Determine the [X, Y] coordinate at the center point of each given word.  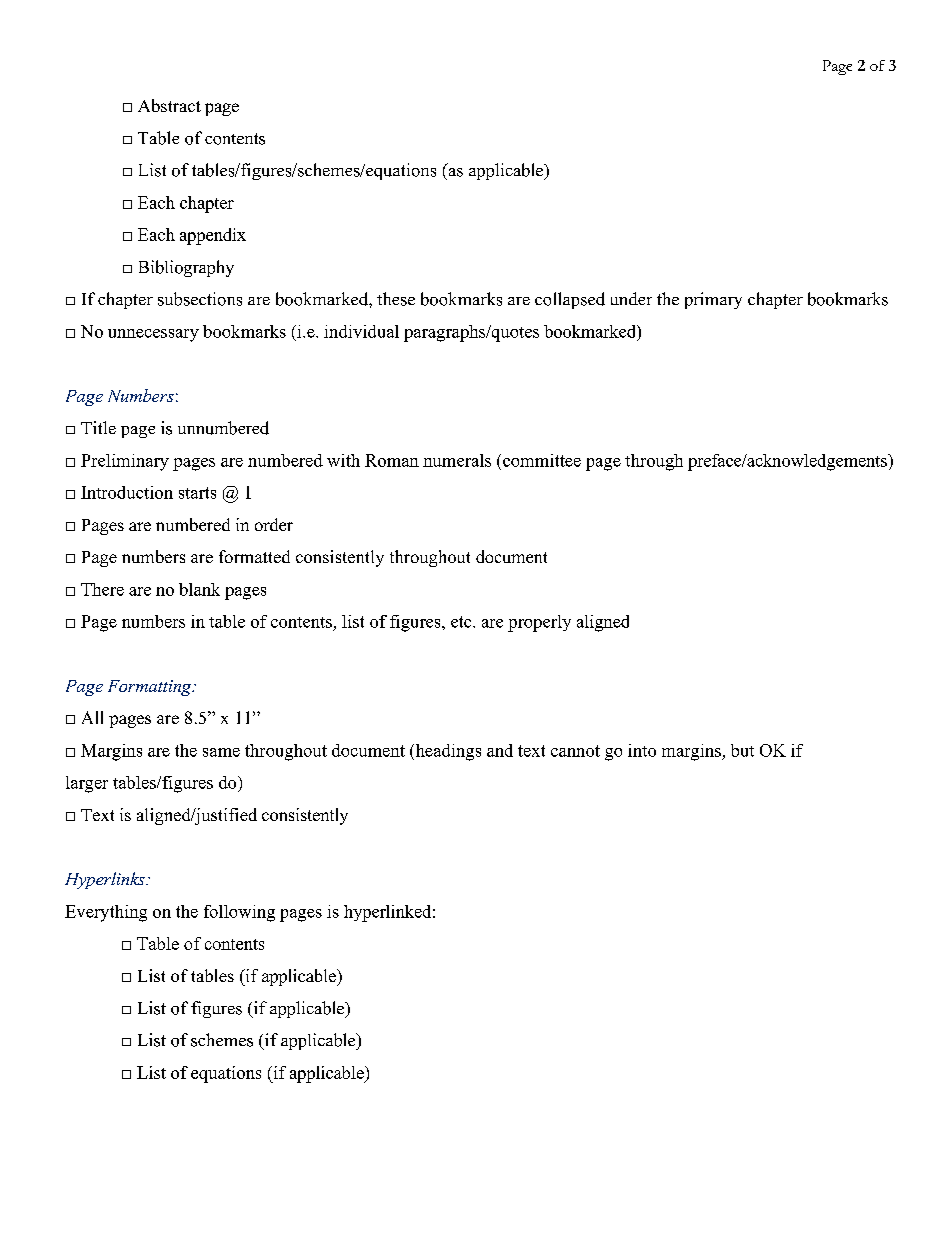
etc [462, 622]
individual [361, 331]
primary [713, 300]
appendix [213, 236]
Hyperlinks [106, 880]
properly [539, 623]
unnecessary [153, 335]
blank [199, 589]
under [631, 298]
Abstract [169, 105]
